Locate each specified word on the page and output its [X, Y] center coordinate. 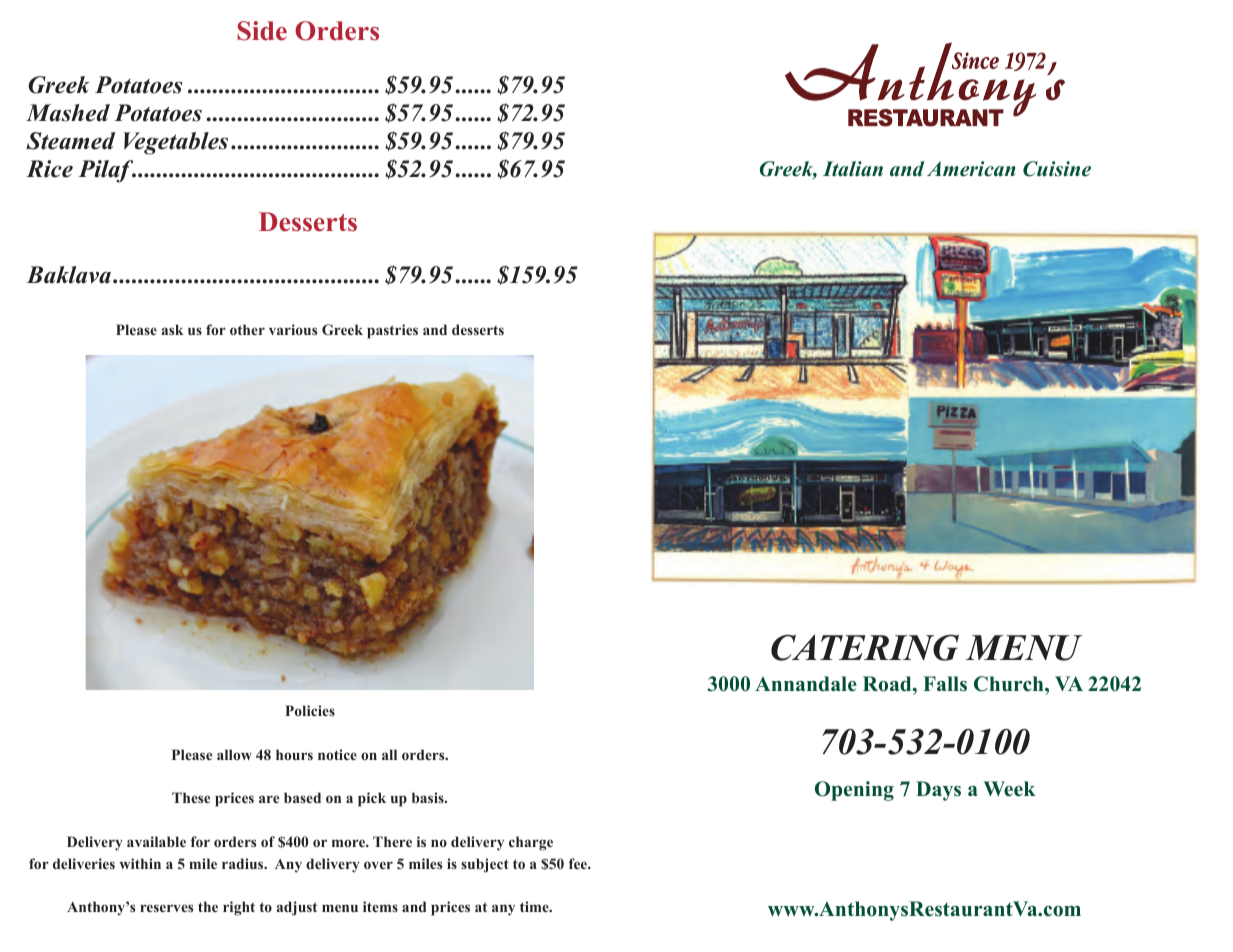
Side [262, 31]
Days [938, 791]
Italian [853, 169]
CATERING [865, 647]
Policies [310, 710]
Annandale [806, 684]
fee [579, 863]
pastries [392, 331]
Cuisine [1057, 169]
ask [172, 329]
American [971, 169]
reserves [166, 908]
